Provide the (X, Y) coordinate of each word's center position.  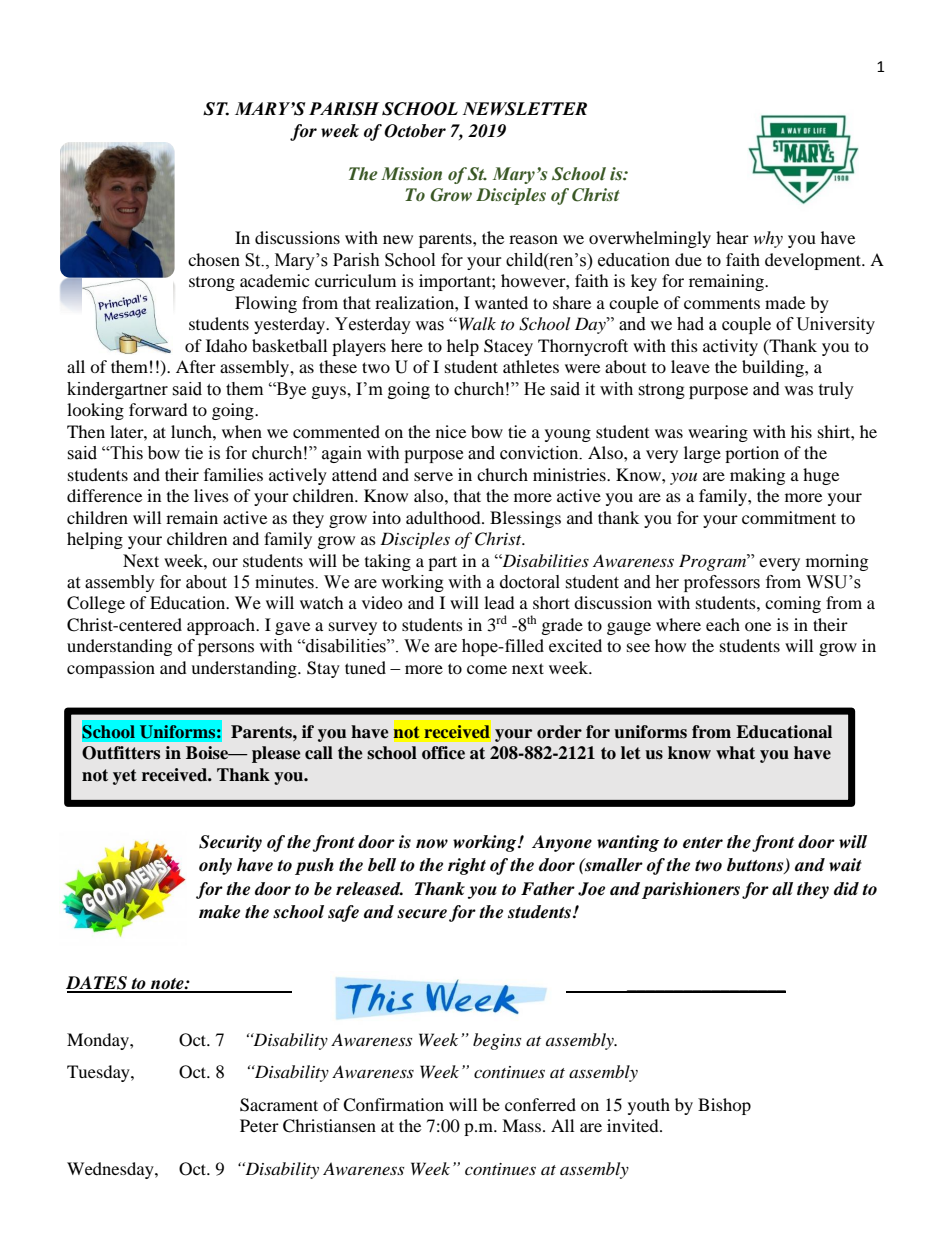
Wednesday (111, 1170)
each (723, 624)
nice (451, 431)
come (487, 669)
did (846, 889)
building (774, 368)
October (415, 131)
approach (222, 626)
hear (732, 237)
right (467, 866)
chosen (214, 259)
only (215, 866)
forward (158, 409)
